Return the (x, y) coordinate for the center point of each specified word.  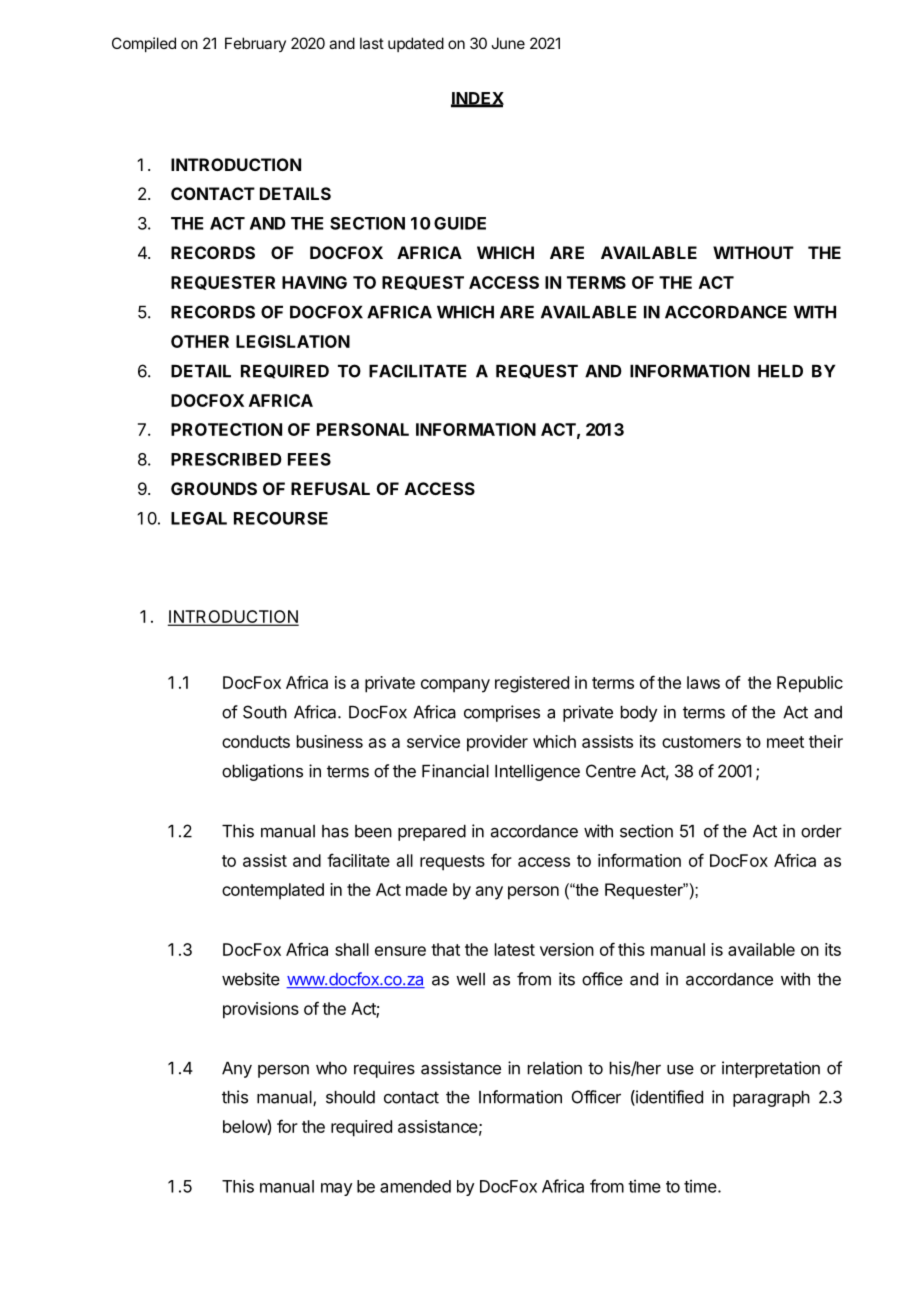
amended (415, 1186)
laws (703, 682)
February (255, 44)
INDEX (477, 99)
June (508, 43)
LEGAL (199, 518)
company (455, 686)
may (337, 1189)
